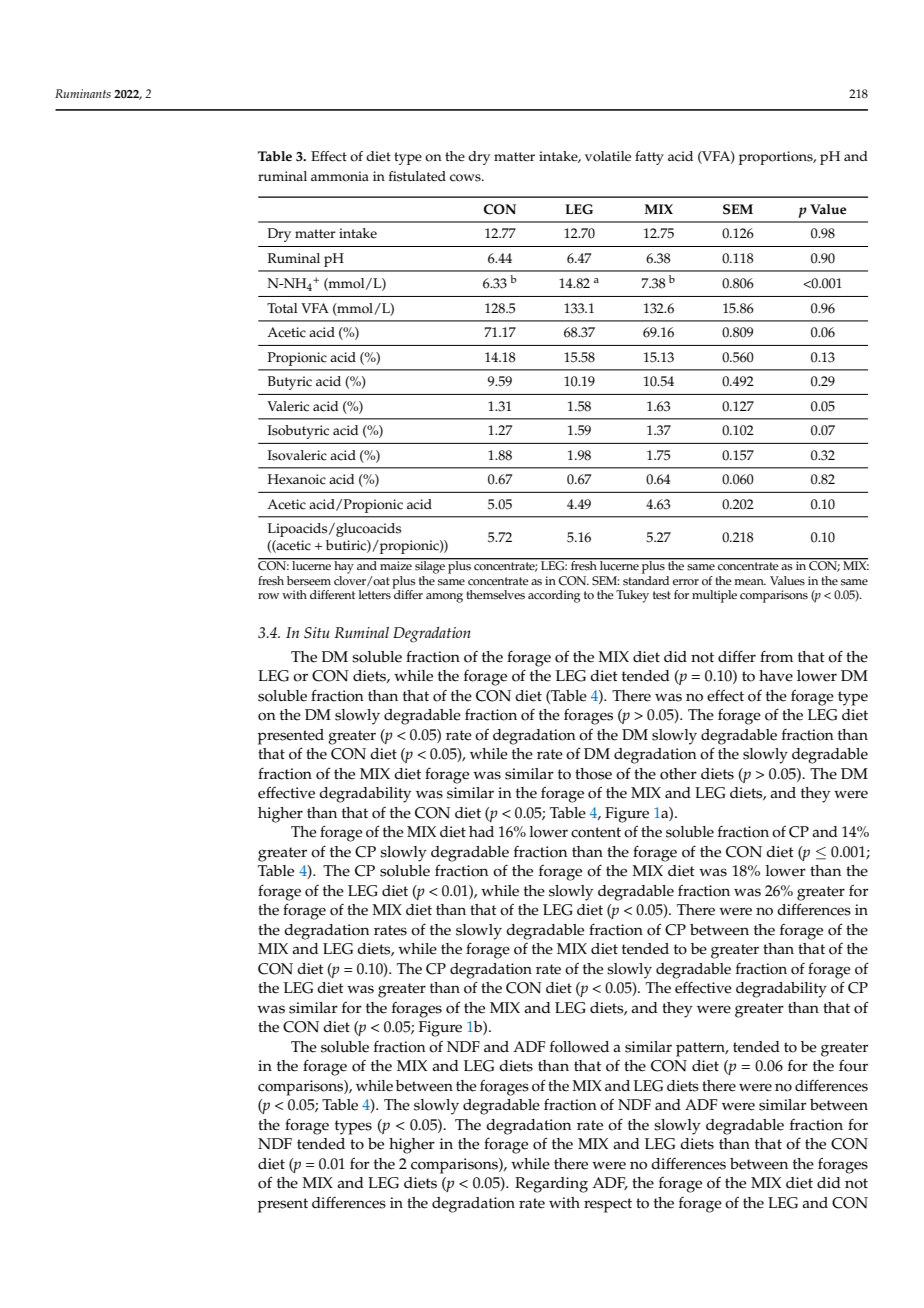 Image resolution: width=924 pixels, height=1308 pixels. I want to click on Ruminants, so click(83, 93).
